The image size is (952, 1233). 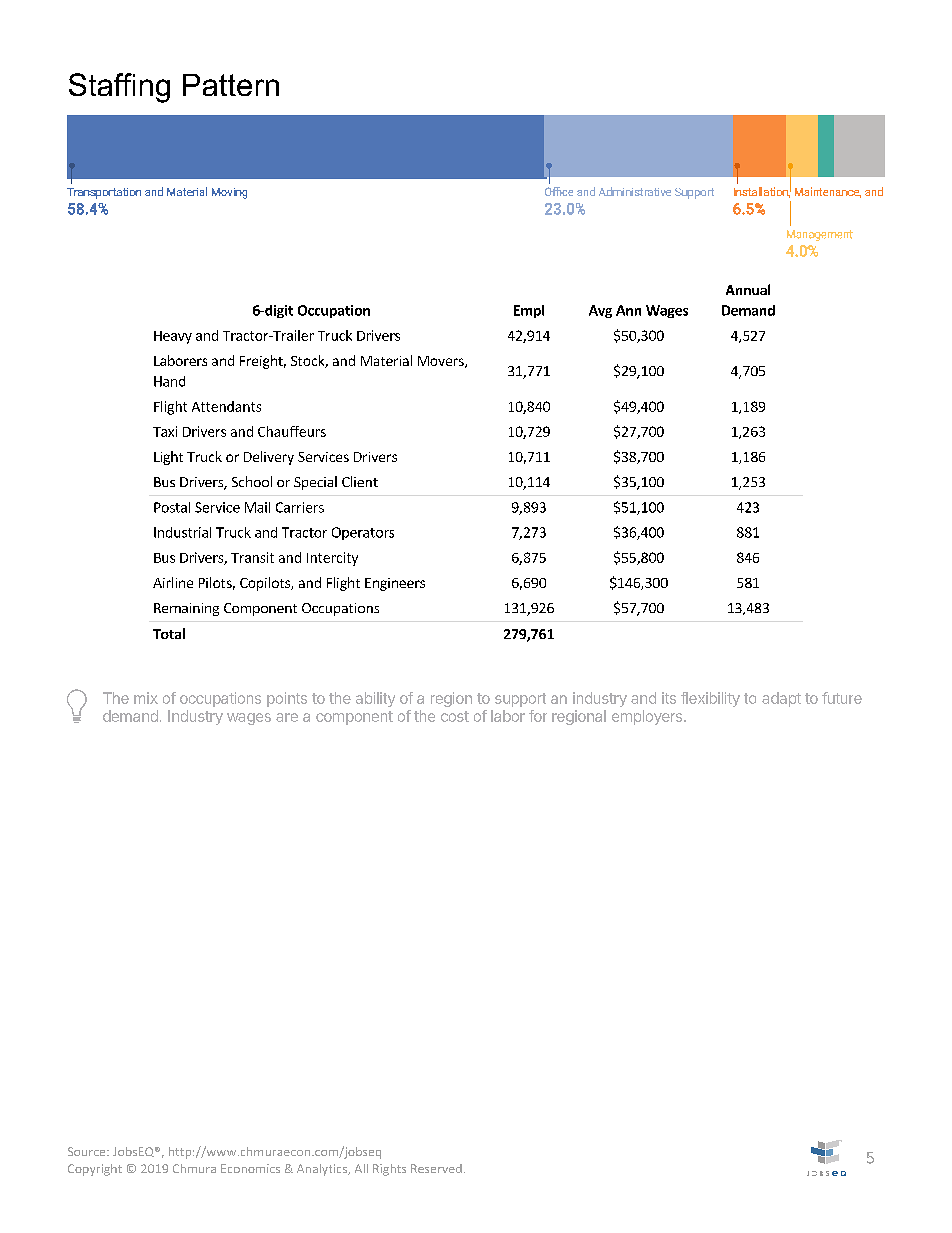 What do you see at coordinates (173, 337) in the document?
I see `Heavy` at bounding box center [173, 337].
